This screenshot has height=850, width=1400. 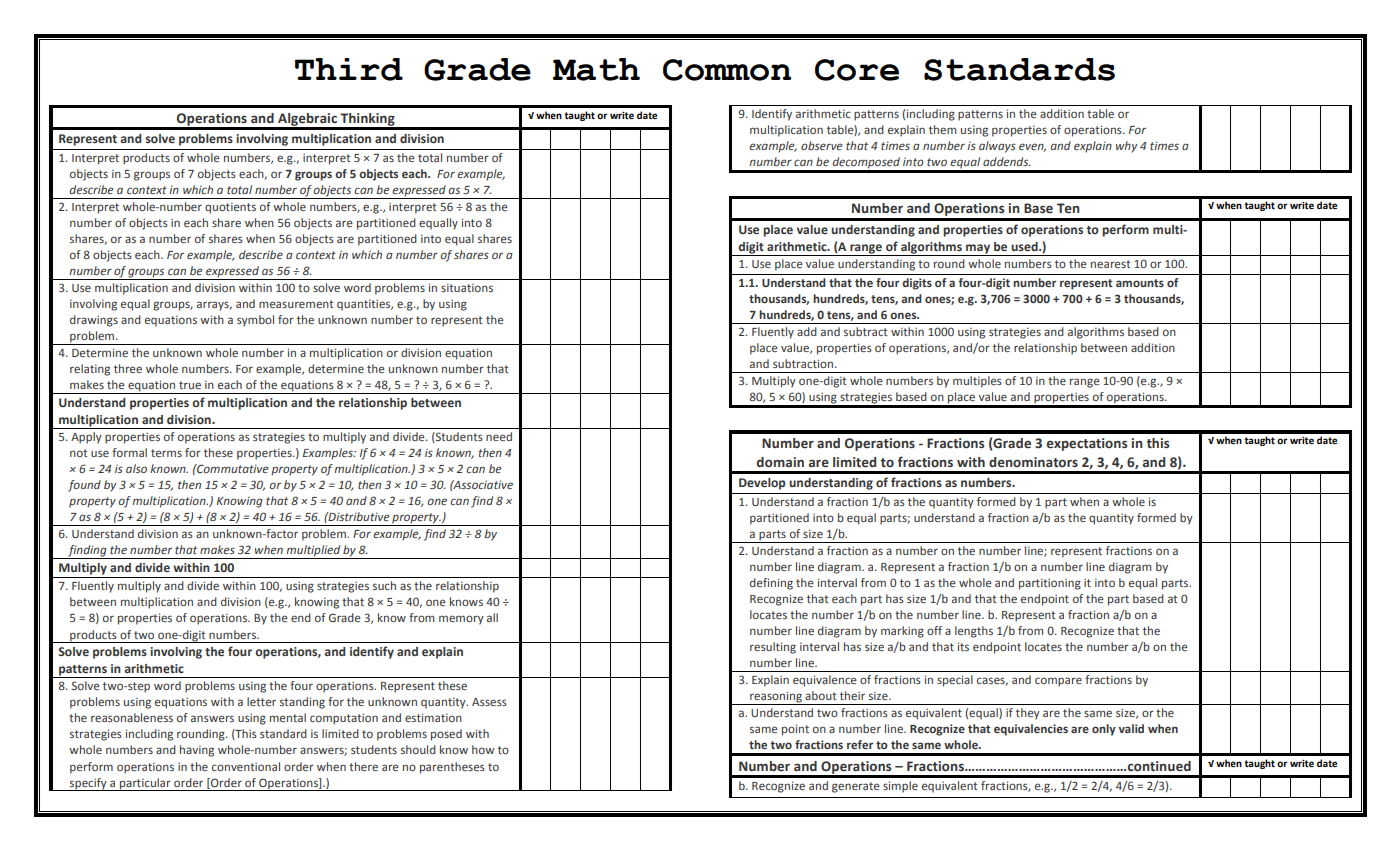 I want to click on conventional, so click(x=246, y=766).
